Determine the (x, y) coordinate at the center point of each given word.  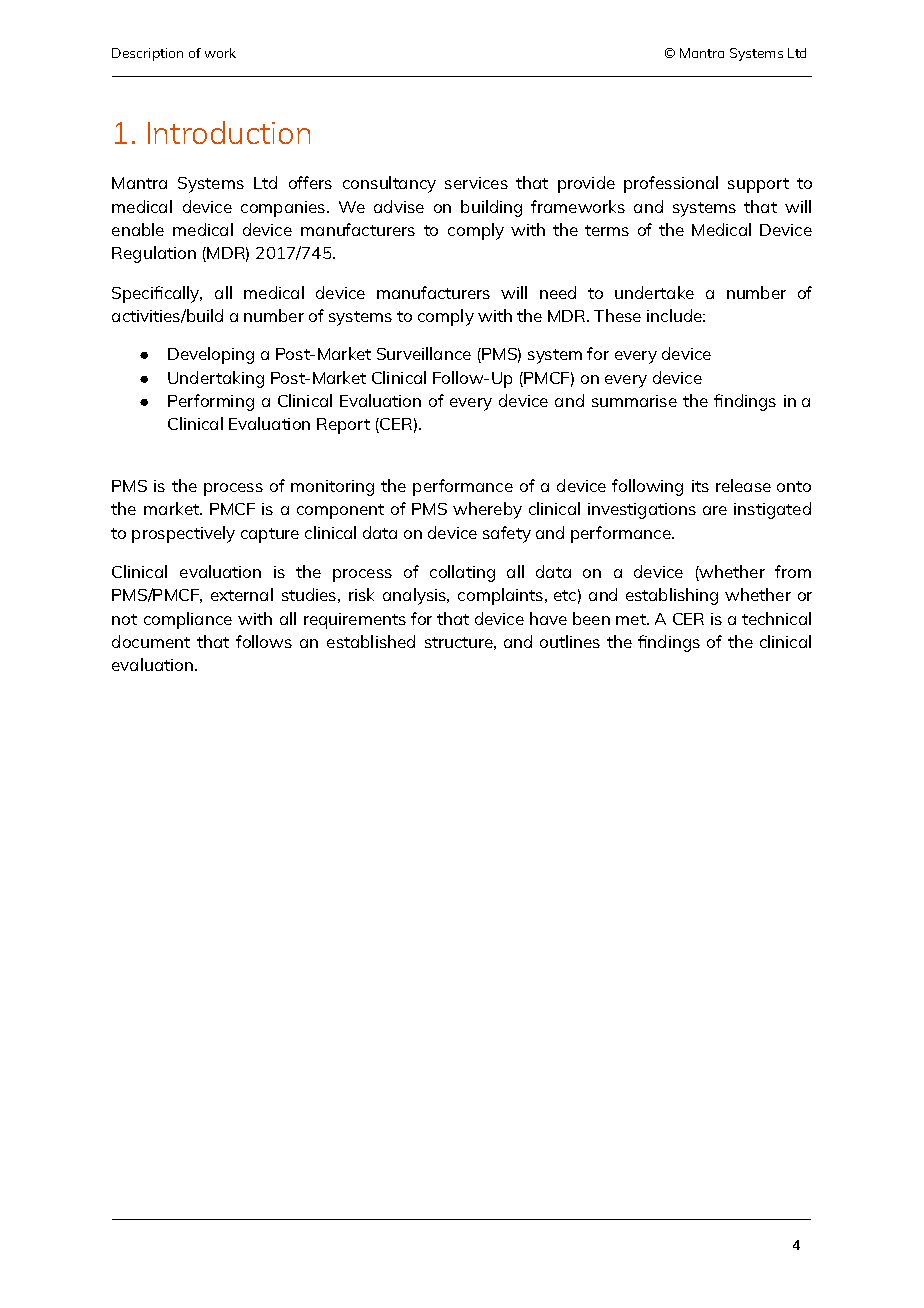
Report (343, 426)
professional (671, 184)
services (476, 183)
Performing (211, 402)
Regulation (154, 254)
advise (399, 206)
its (700, 486)
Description (147, 54)
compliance (188, 620)
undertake (654, 292)
